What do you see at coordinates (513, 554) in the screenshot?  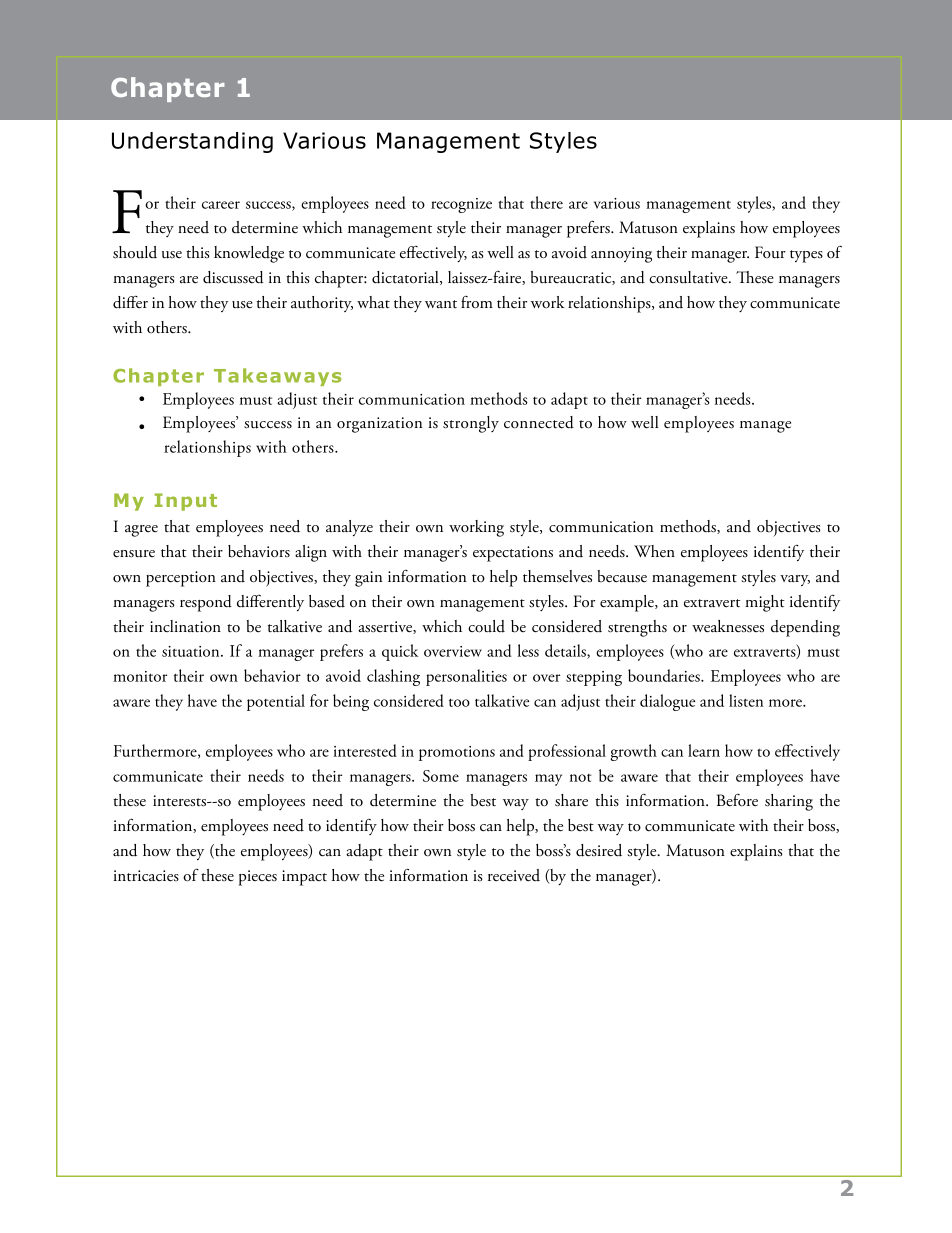 I see `expectations` at bounding box center [513, 554].
